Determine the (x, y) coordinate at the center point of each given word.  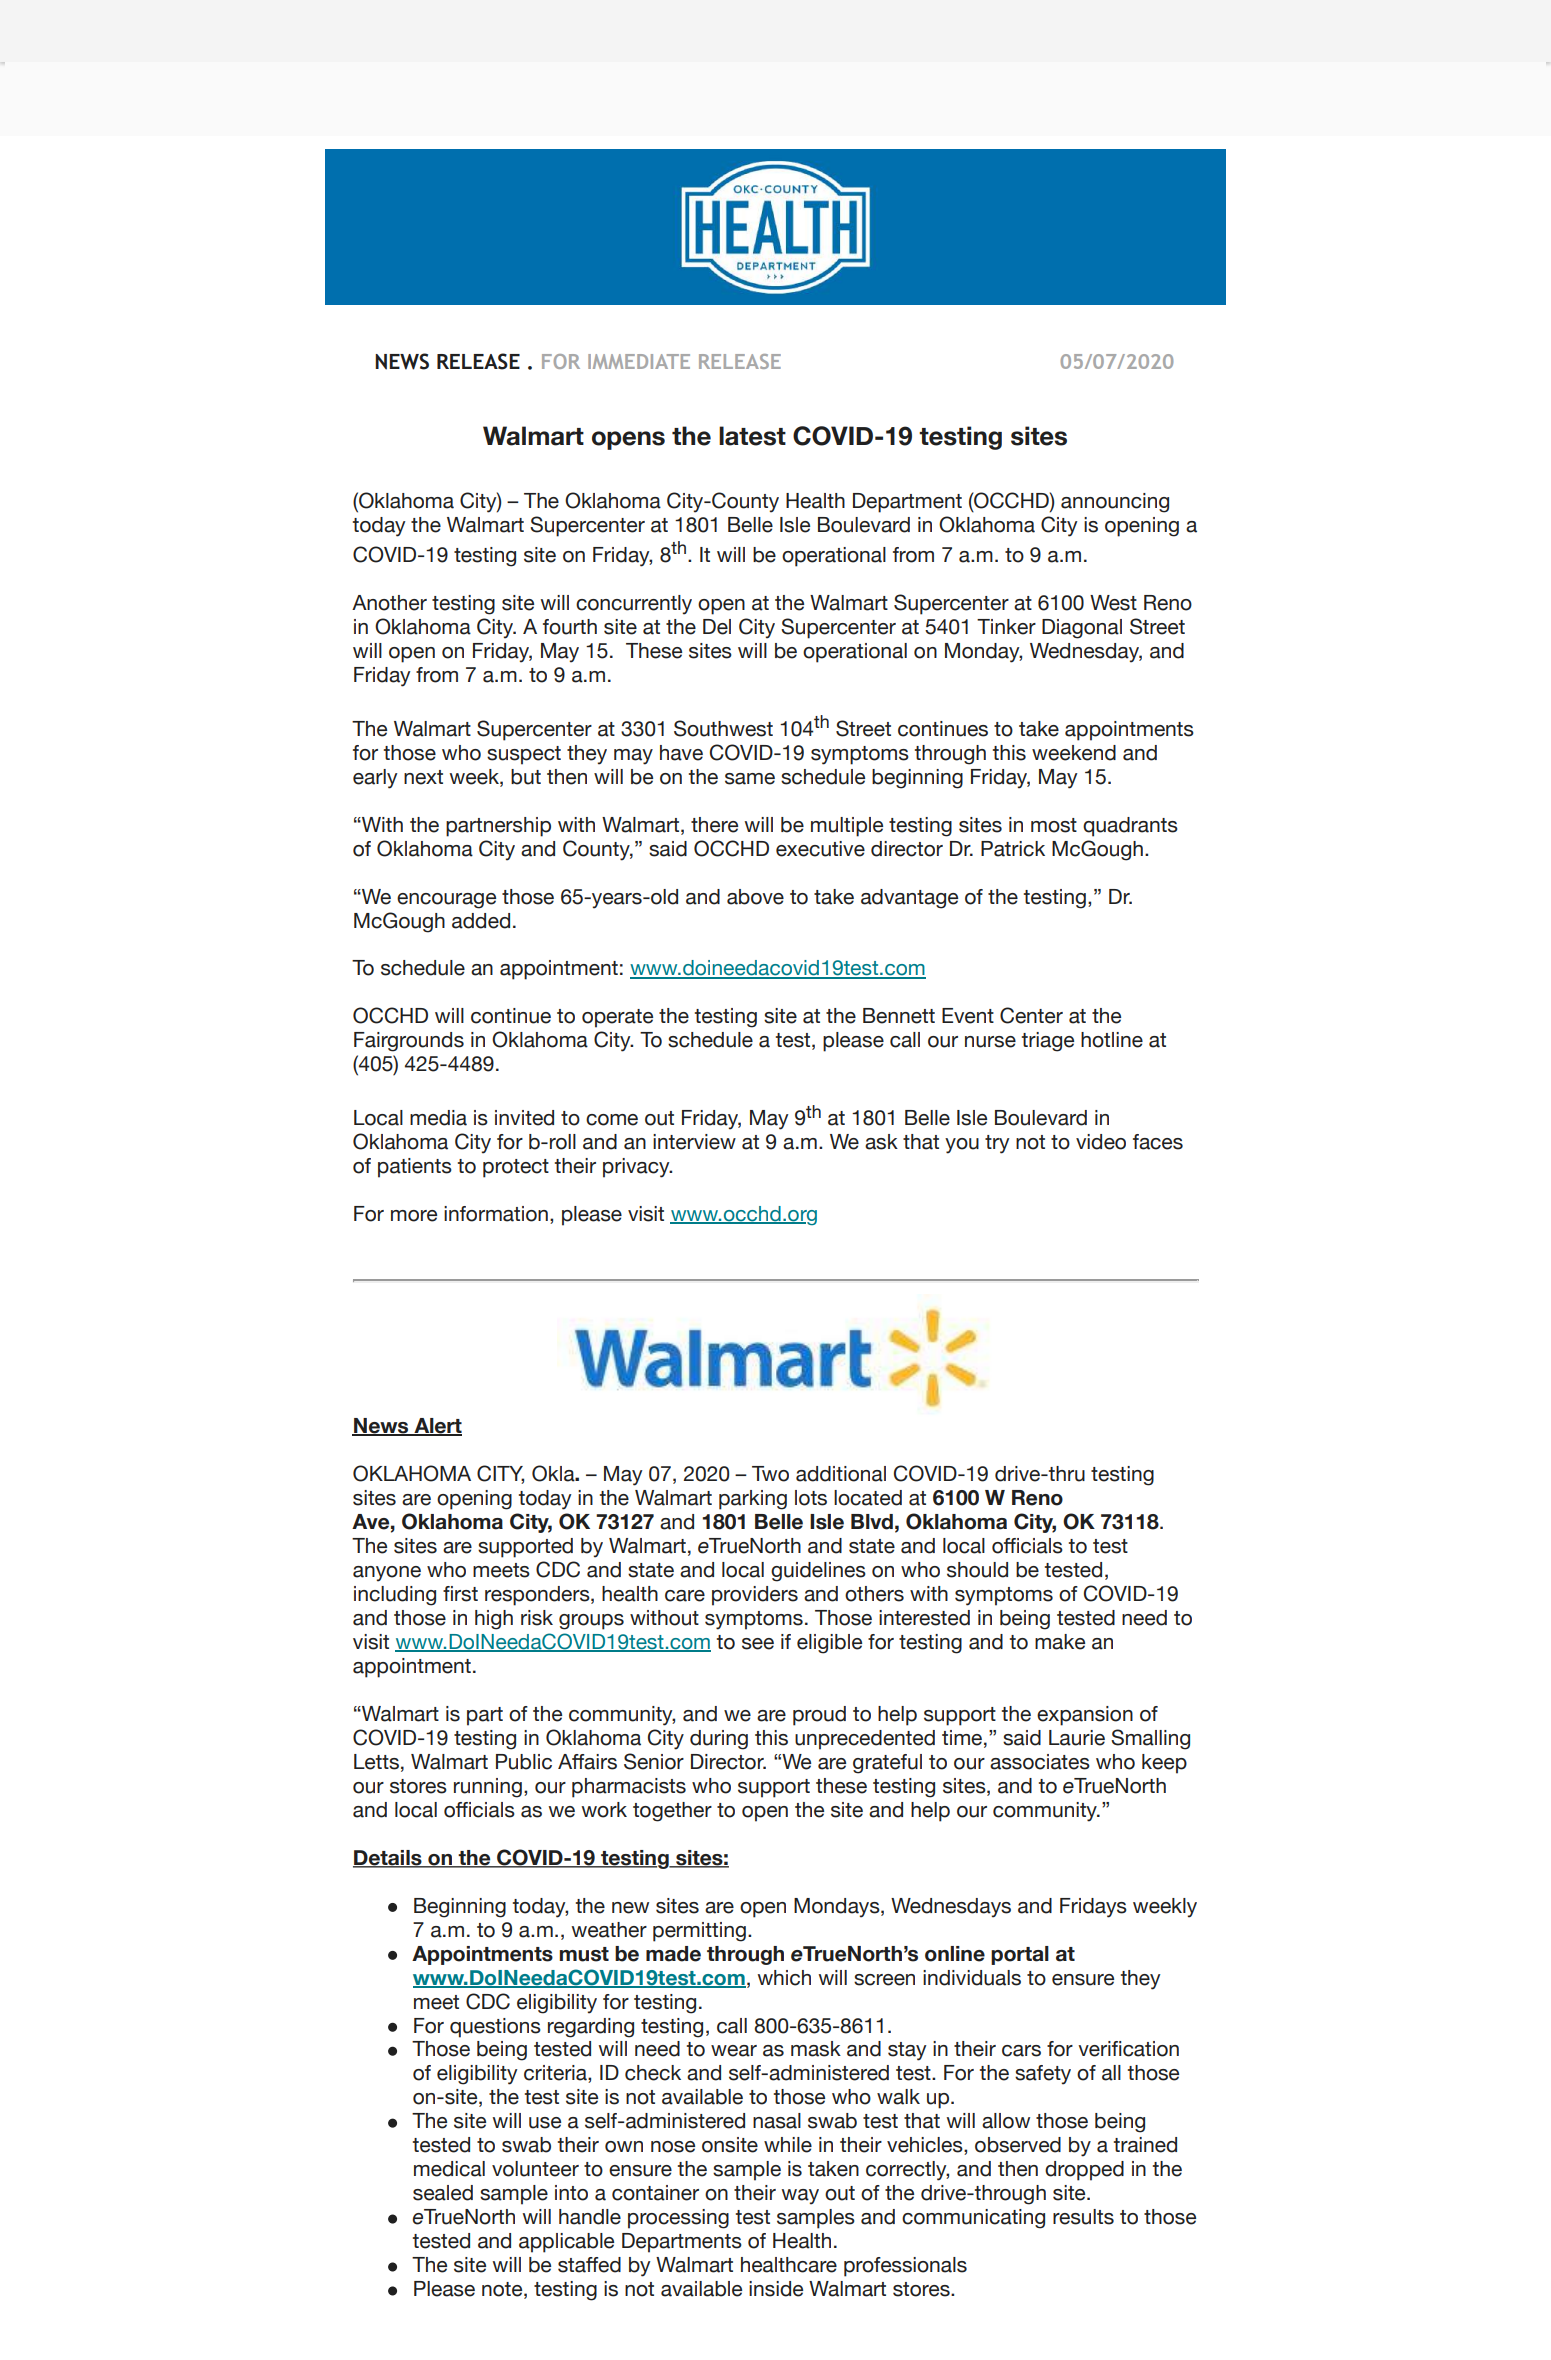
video (1101, 1142)
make (1060, 1642)
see (758, 1644)
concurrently (634, 605)
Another (389, 603)
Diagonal (1082, 629)
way (800, 2197)
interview (694, 1142)
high (494, 1620)
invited (524, 1118)
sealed (443, 2193)
